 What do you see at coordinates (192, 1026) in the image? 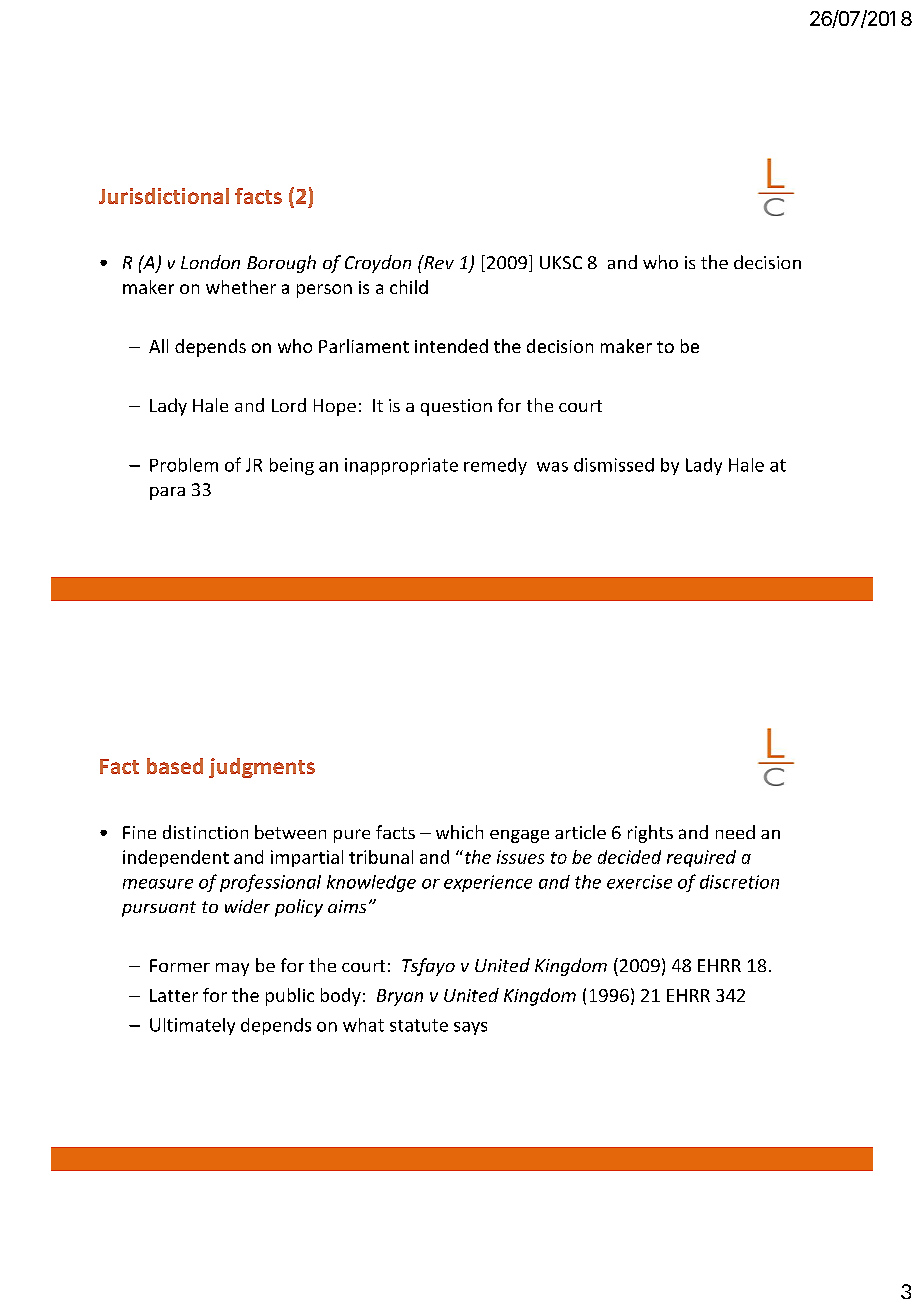
I see `Ultimately` at bounding box center [192, 1026].
